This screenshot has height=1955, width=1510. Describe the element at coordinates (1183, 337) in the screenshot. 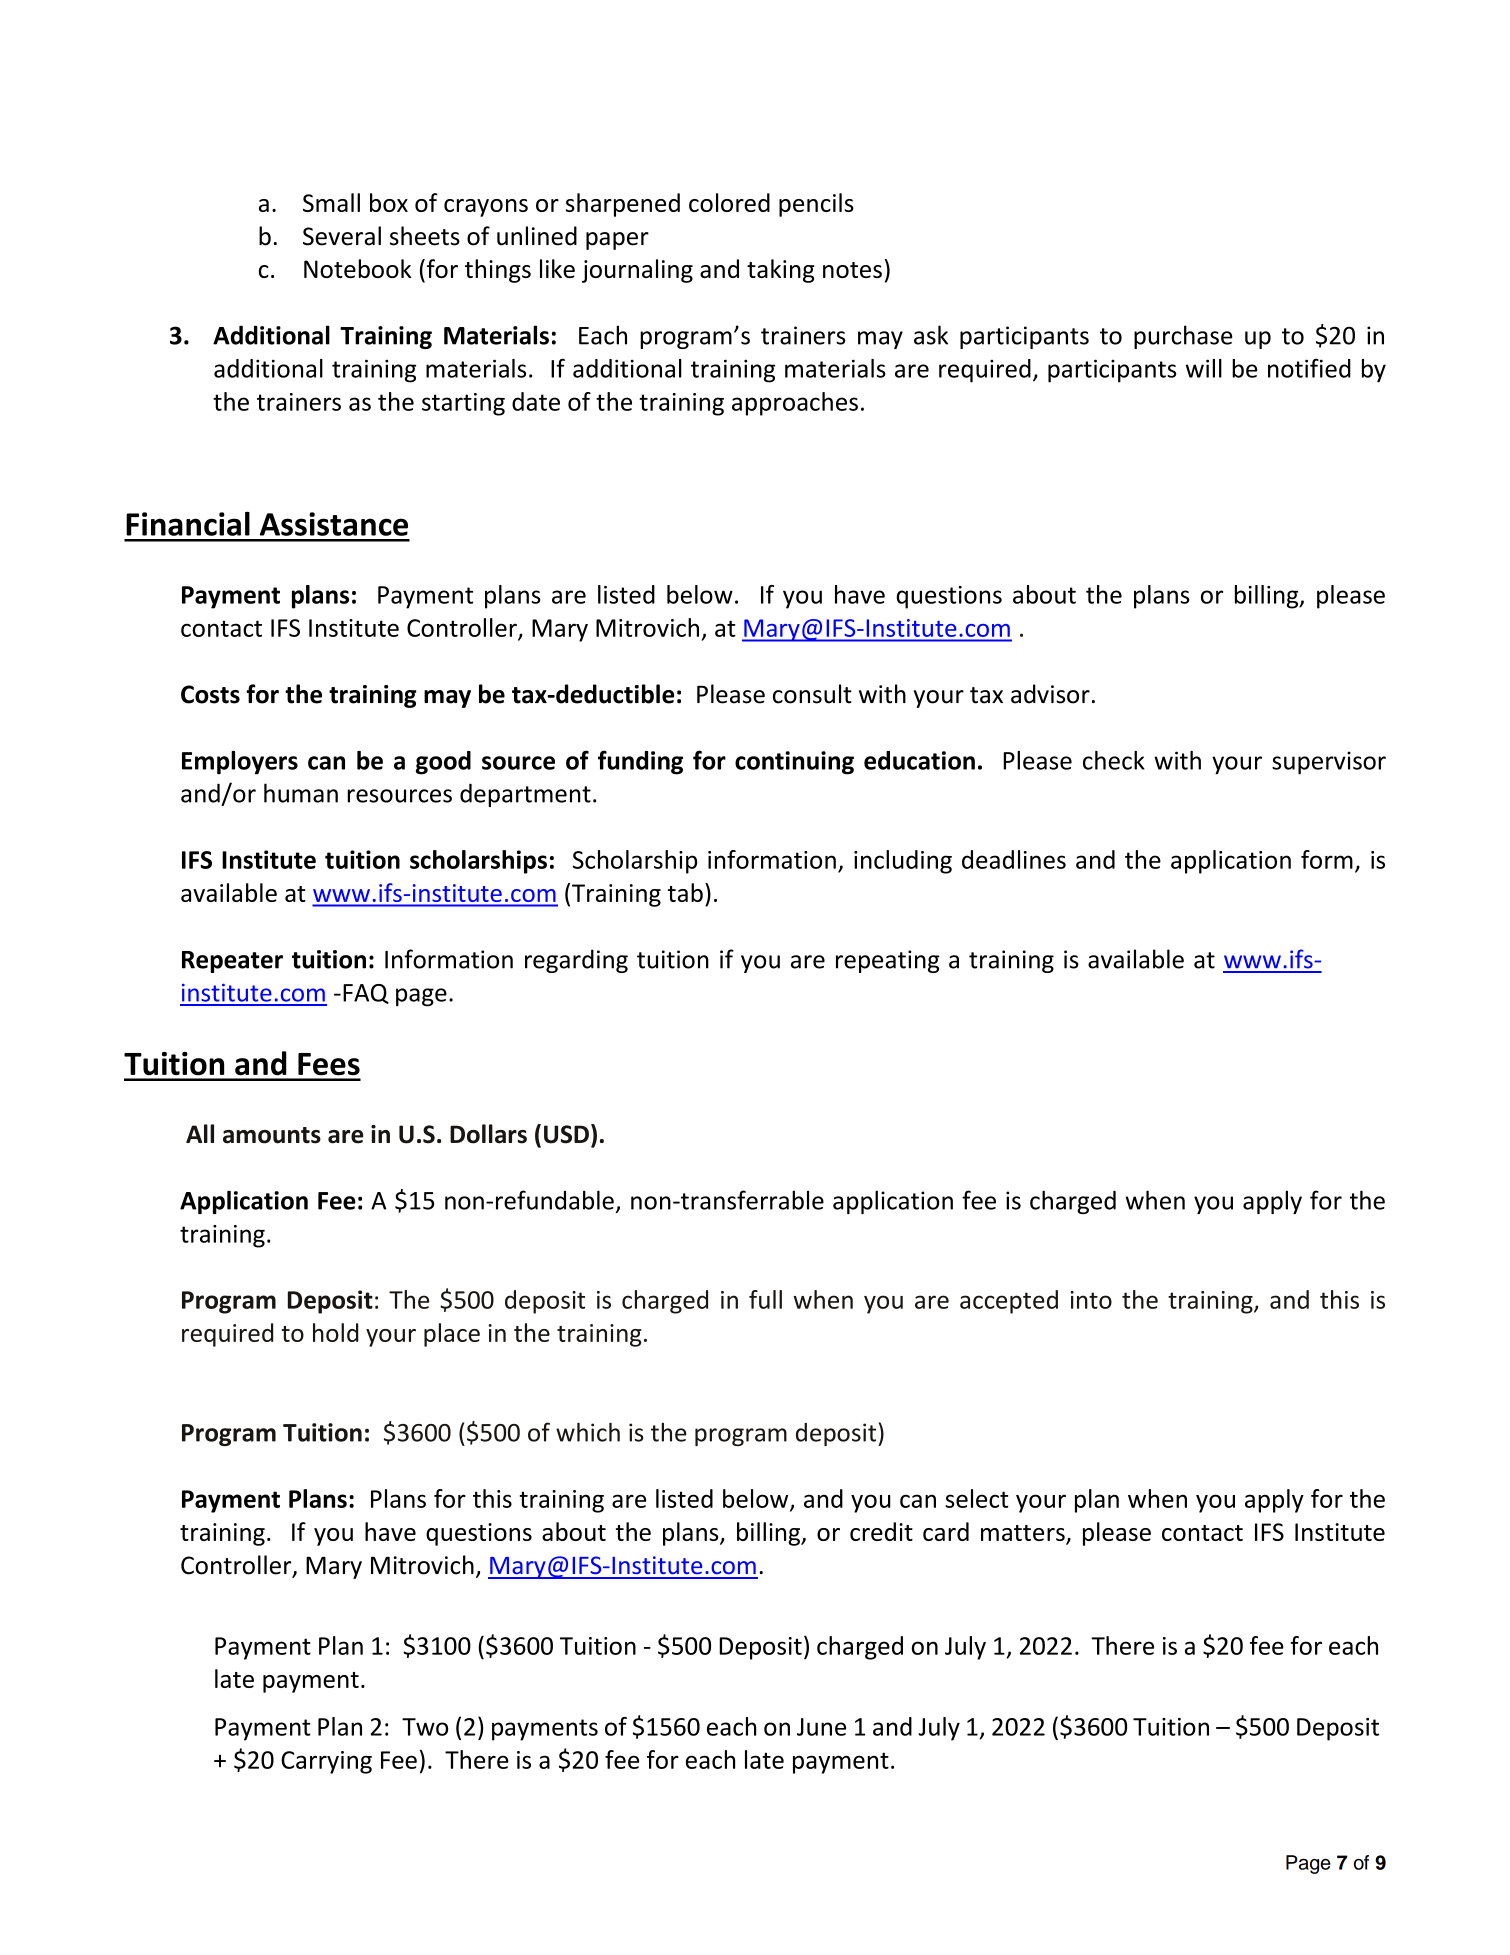

I see `purchase` at that location.
